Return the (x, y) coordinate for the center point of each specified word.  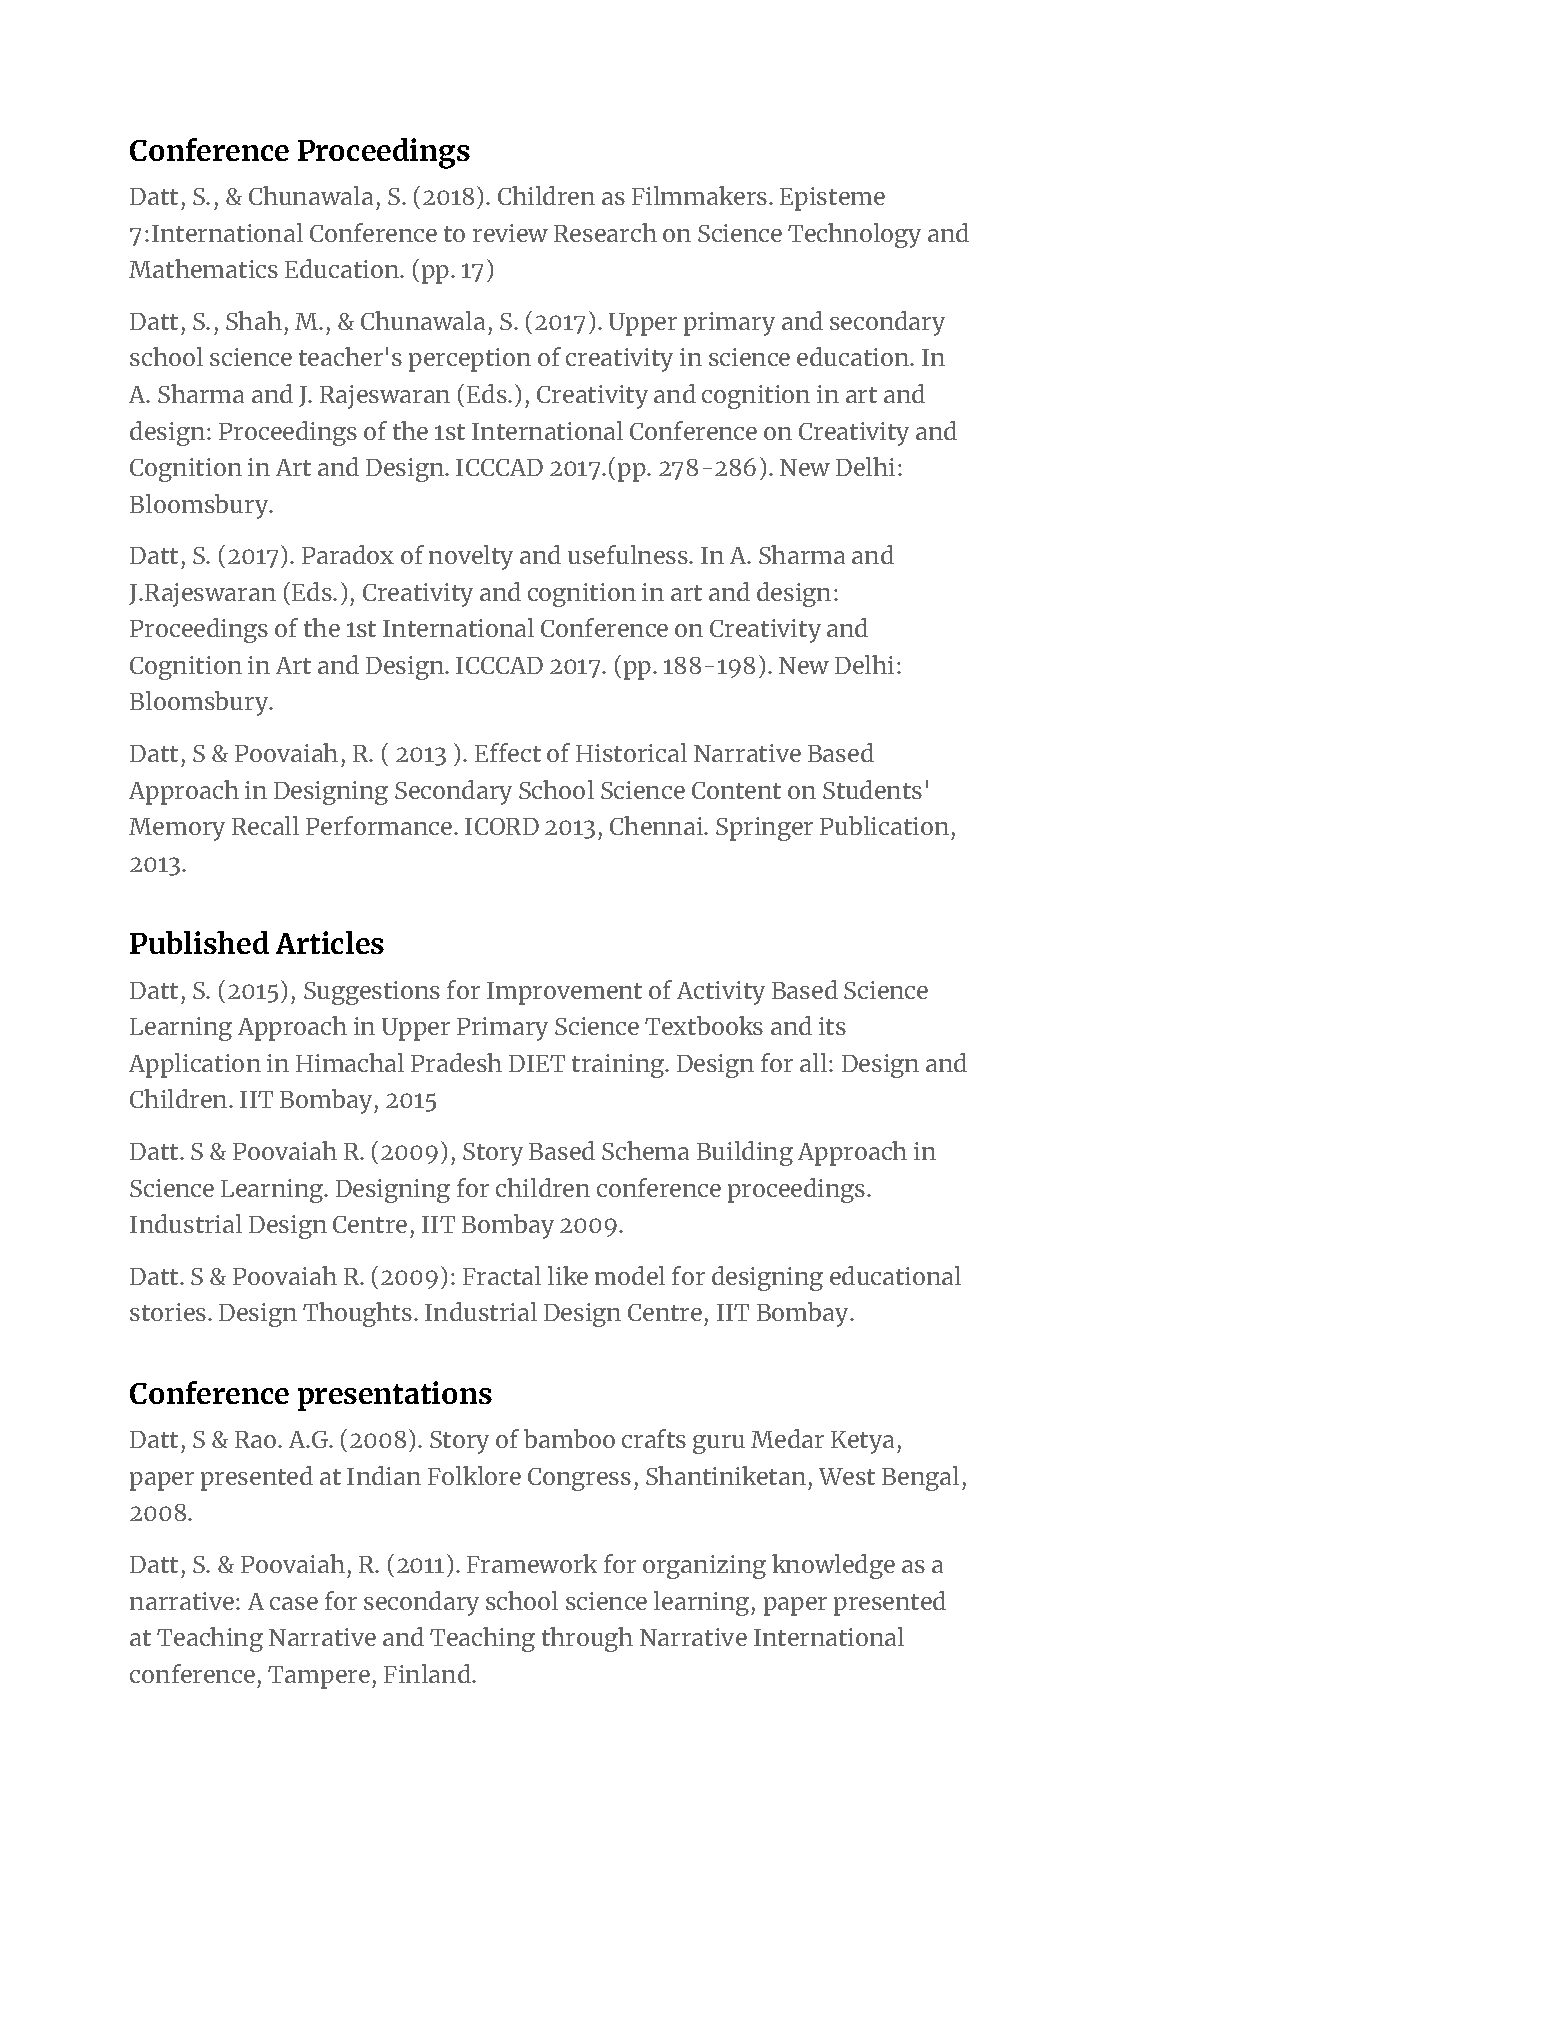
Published (199, 942)
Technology (854, 235)
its (832, 1026)
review (510, 233)
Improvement (564, 993)
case (294, 1603)
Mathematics (203, 268)
